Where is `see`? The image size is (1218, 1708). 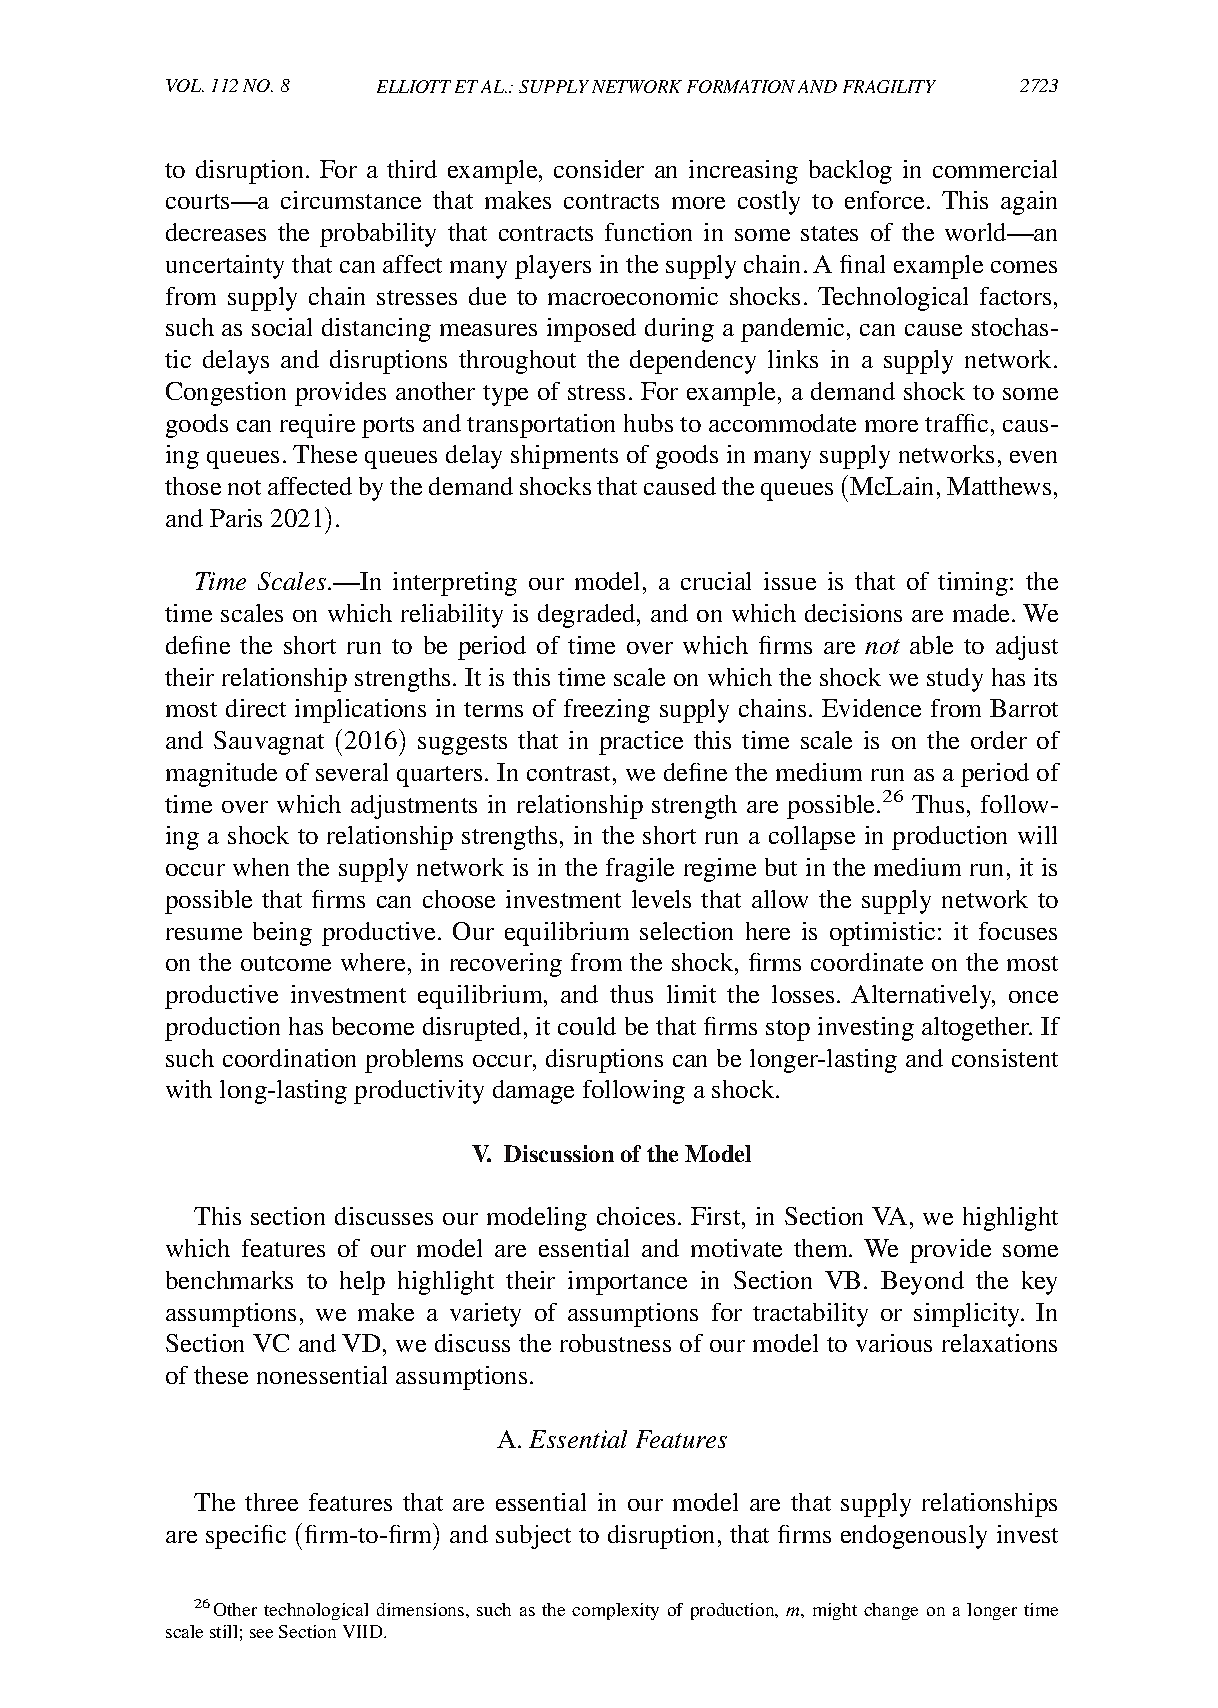 see is located at coordinates (261, 1633).
